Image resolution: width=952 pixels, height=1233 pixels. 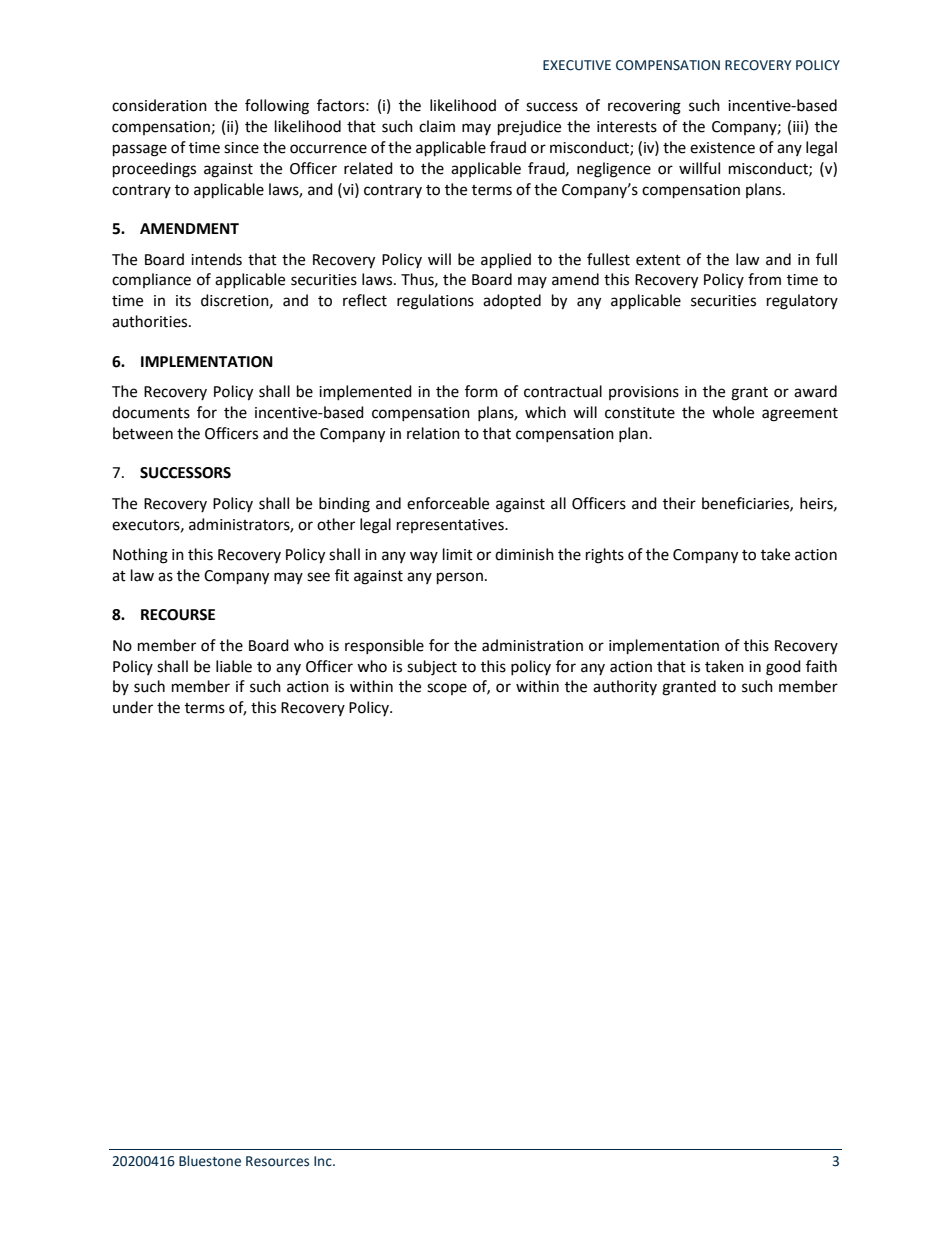 What do you see at coordinates (460, 578) in the document?
I see `person` at bounding box center [460, 578].
